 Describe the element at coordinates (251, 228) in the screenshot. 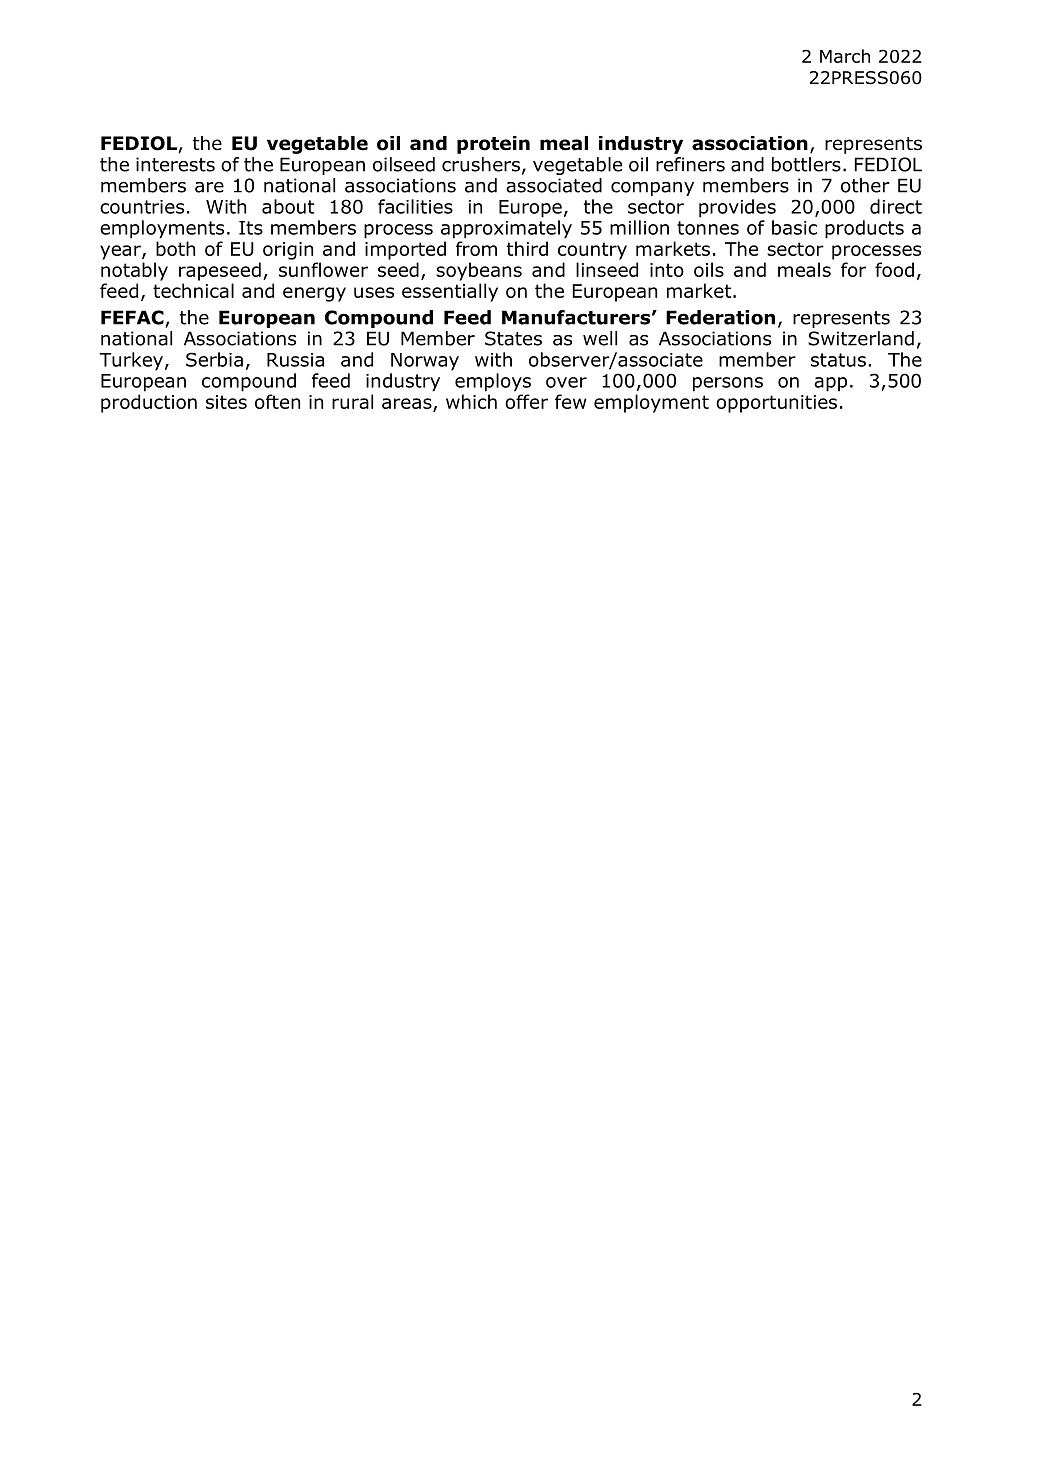

I see `Its` at that location.
